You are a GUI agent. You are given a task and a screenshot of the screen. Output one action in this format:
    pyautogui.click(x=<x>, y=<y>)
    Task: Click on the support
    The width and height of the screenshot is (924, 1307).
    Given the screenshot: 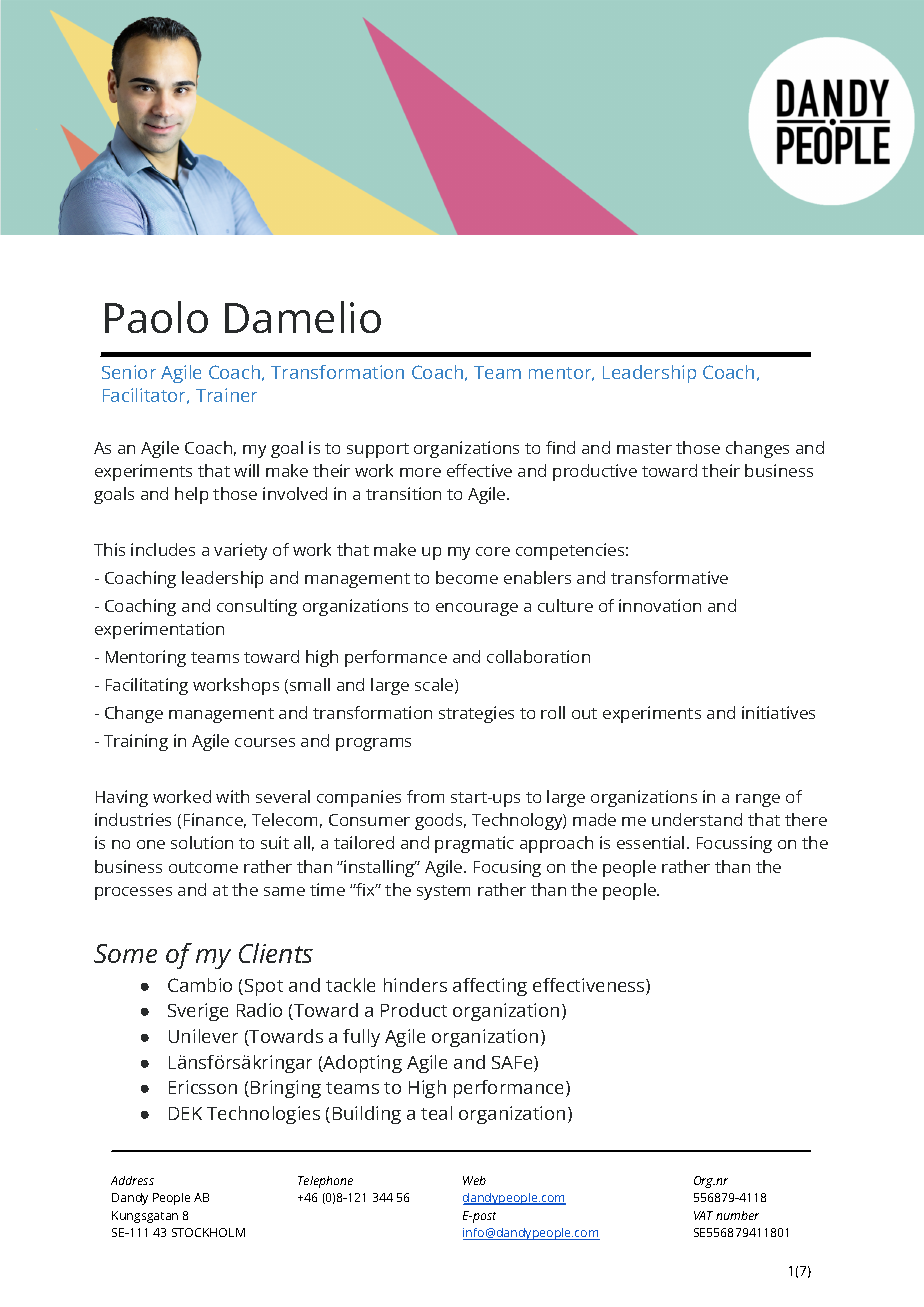 What is the action you would take?
    pyautogui.click(x=378, y=450)
